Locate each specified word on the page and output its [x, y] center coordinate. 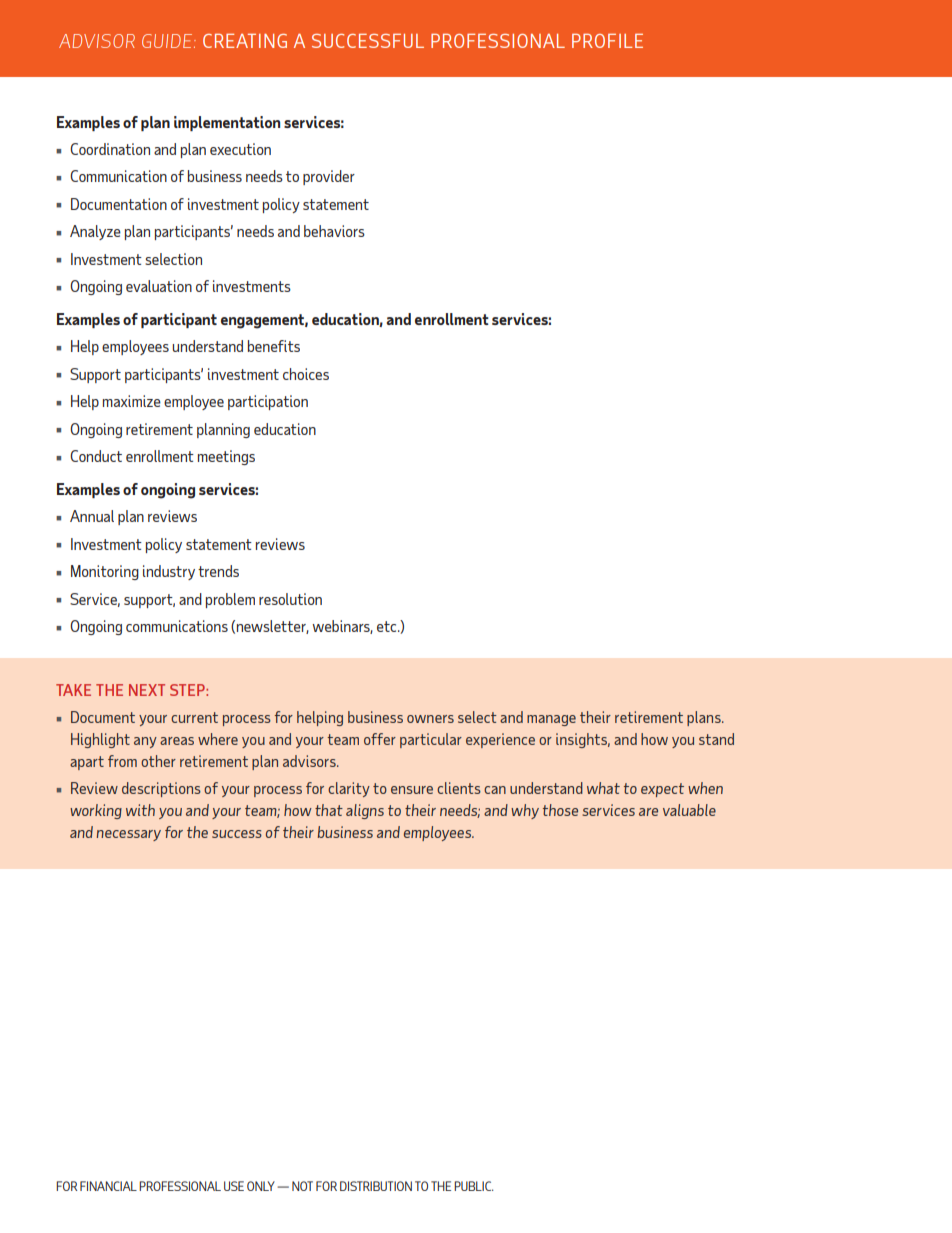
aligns [365, 811]
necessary [128, 835]
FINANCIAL [108, 1186]
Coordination [110, 149]
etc [388, 626]
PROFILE [607, 41]
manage [551, 720]
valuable [689, 810]
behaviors [334, 231]
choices [306, 374]
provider [329, 177]
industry [169, 572]
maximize [132, 401]
